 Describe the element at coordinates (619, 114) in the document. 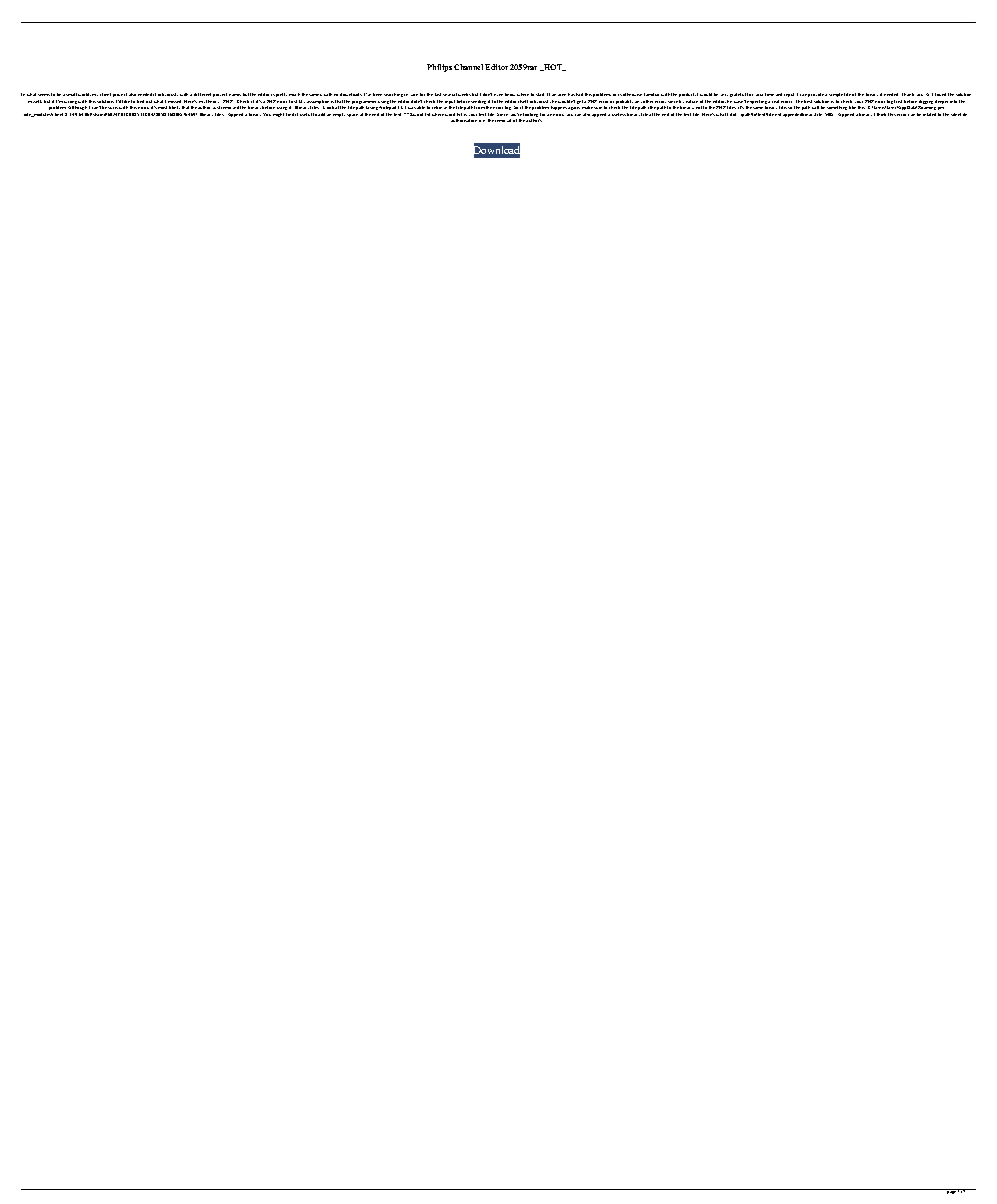

I see `useless` at that location.
